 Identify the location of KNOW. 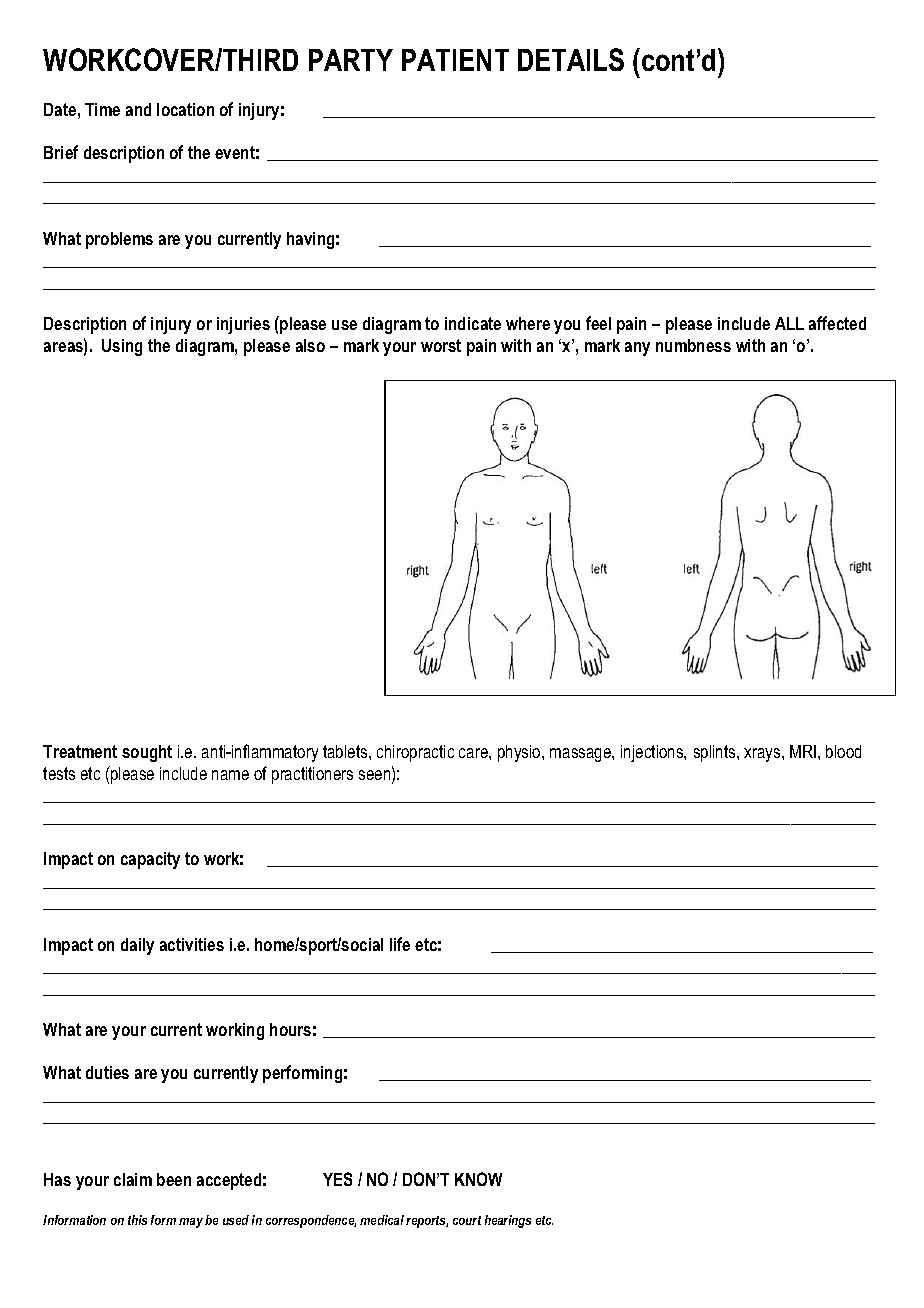
(478, 1179).
